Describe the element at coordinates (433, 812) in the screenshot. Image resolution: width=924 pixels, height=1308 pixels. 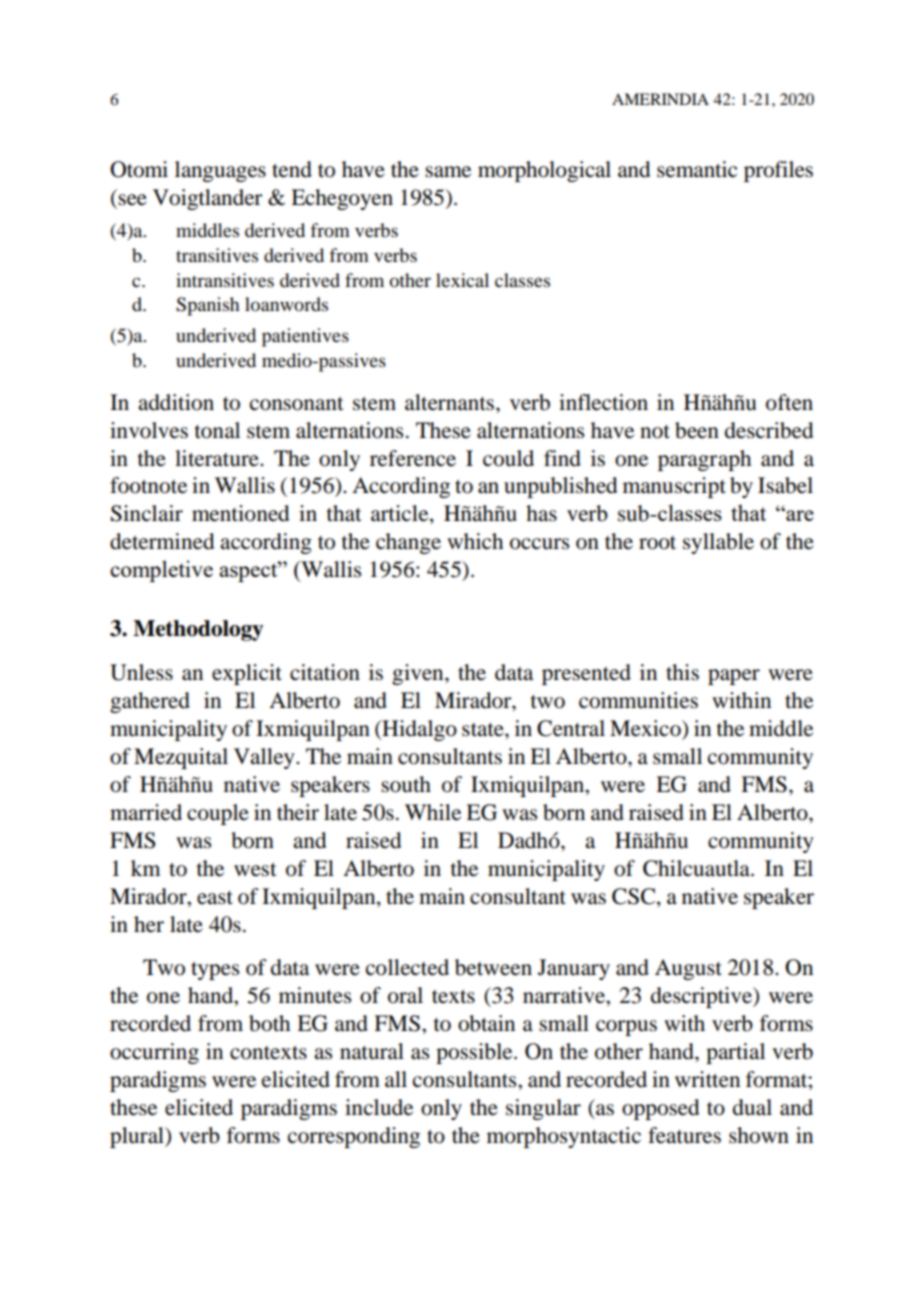
I see `While` at that location.
